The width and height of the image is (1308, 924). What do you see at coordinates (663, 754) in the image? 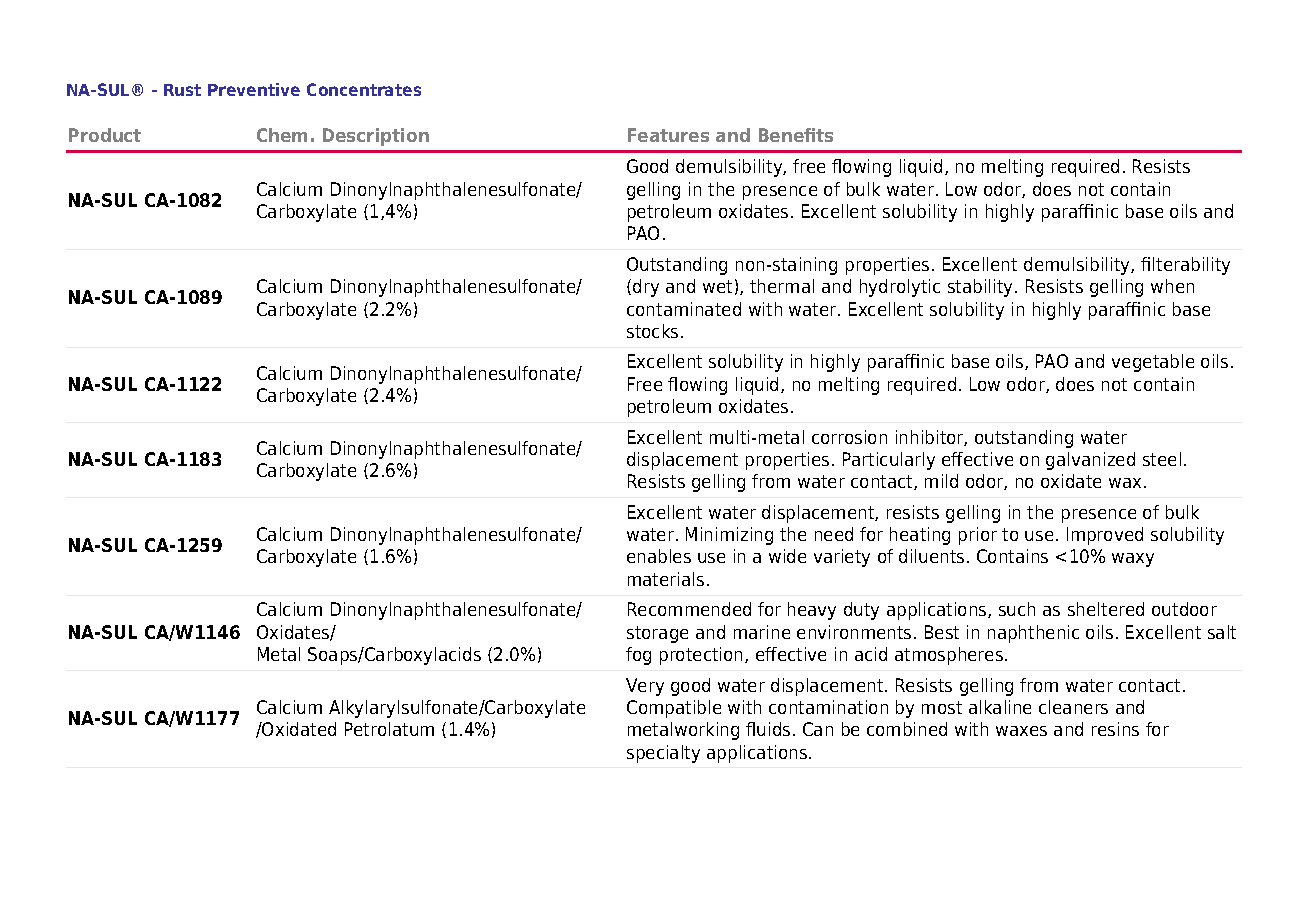
I see `specialty` at bounding box center [663, 754].
